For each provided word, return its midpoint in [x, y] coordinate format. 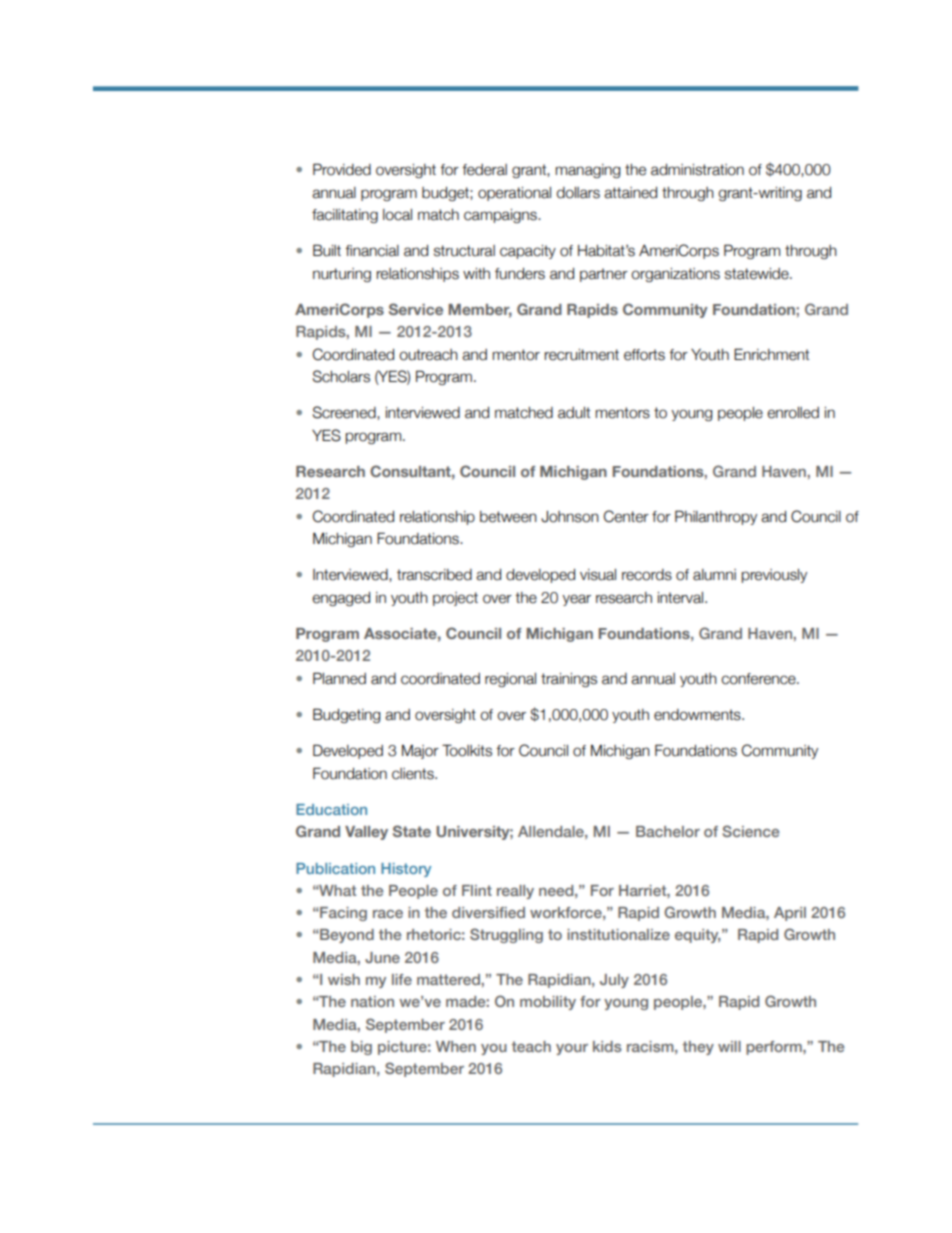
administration [697, 170]
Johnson [570, 517]
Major [420, 752]
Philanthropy [716, 517]
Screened [345, 413]
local [397, 215]
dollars [578, 193]
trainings [569, 680]
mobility [548, 1003]
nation [372, 1001]
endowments [698, 715]
